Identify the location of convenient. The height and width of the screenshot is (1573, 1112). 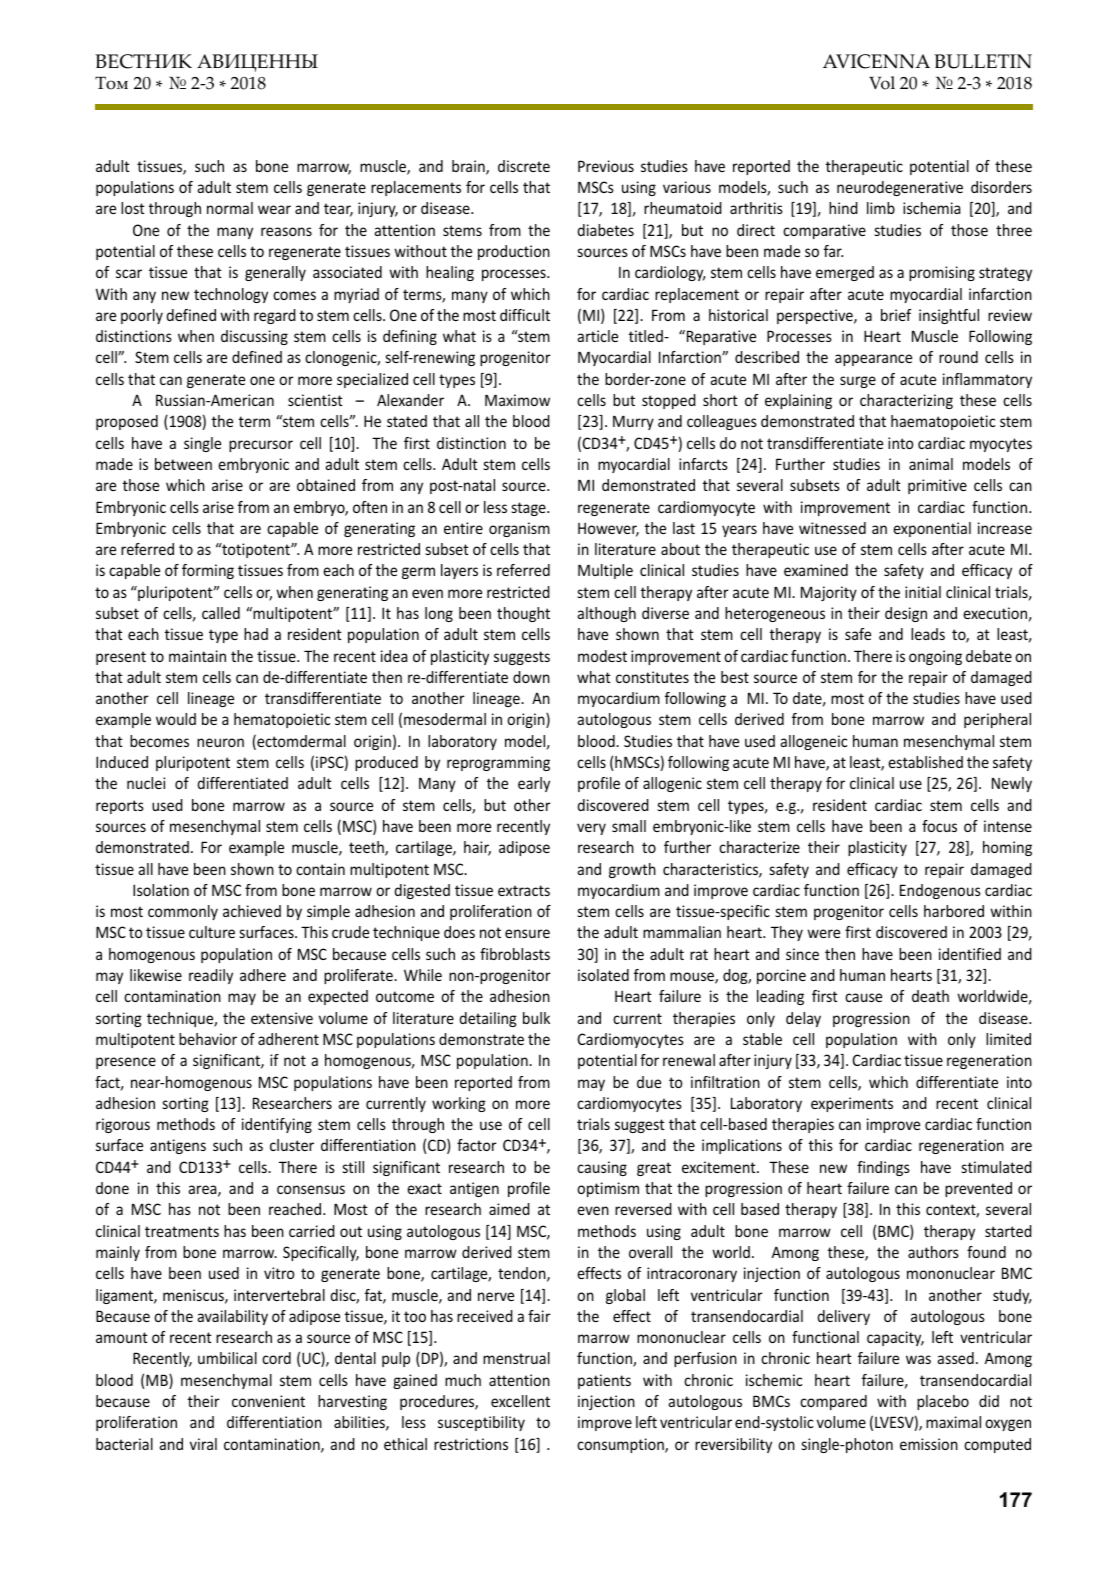
(268, 1401).
